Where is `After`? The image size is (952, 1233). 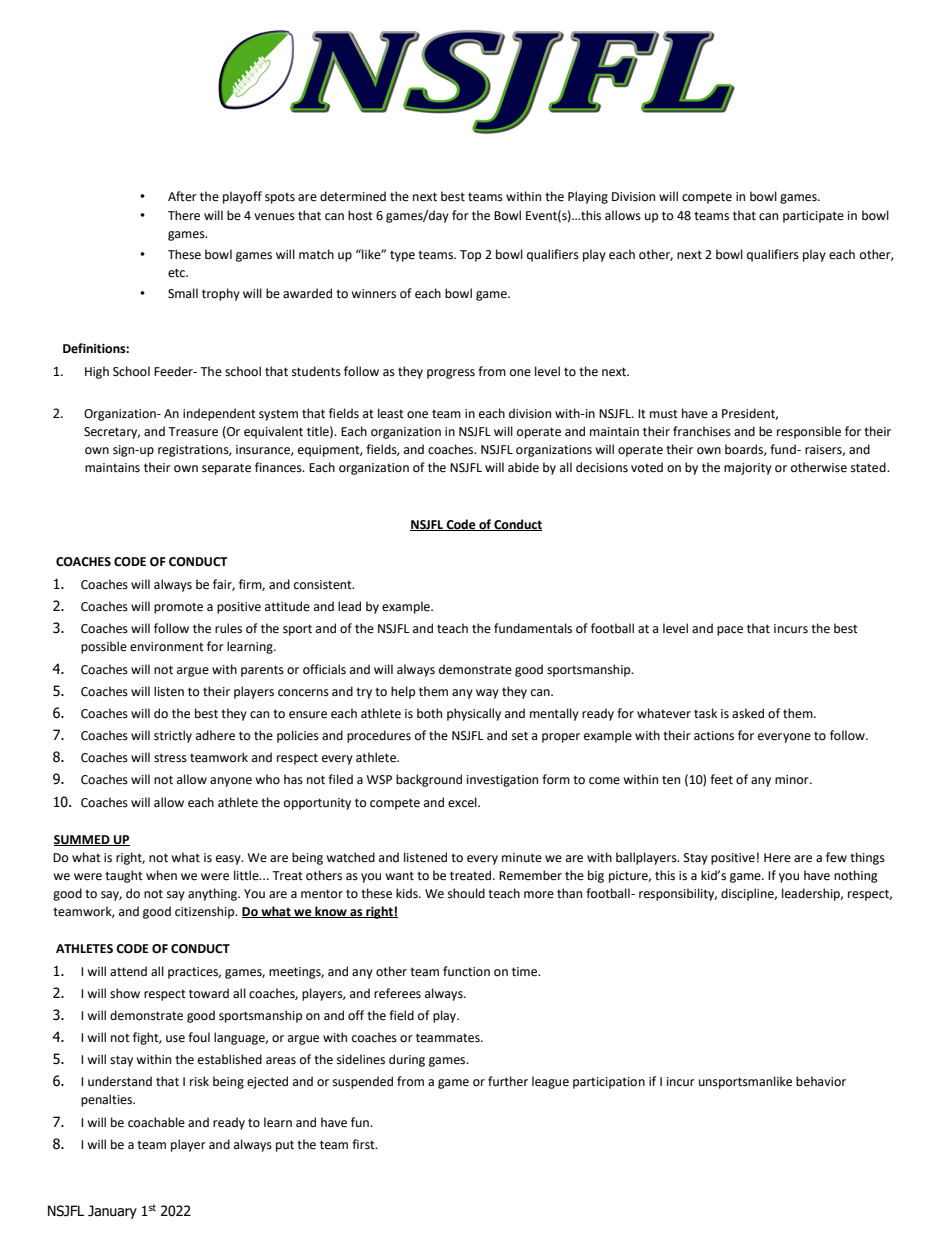 After is located at coordinates (182, 196).
